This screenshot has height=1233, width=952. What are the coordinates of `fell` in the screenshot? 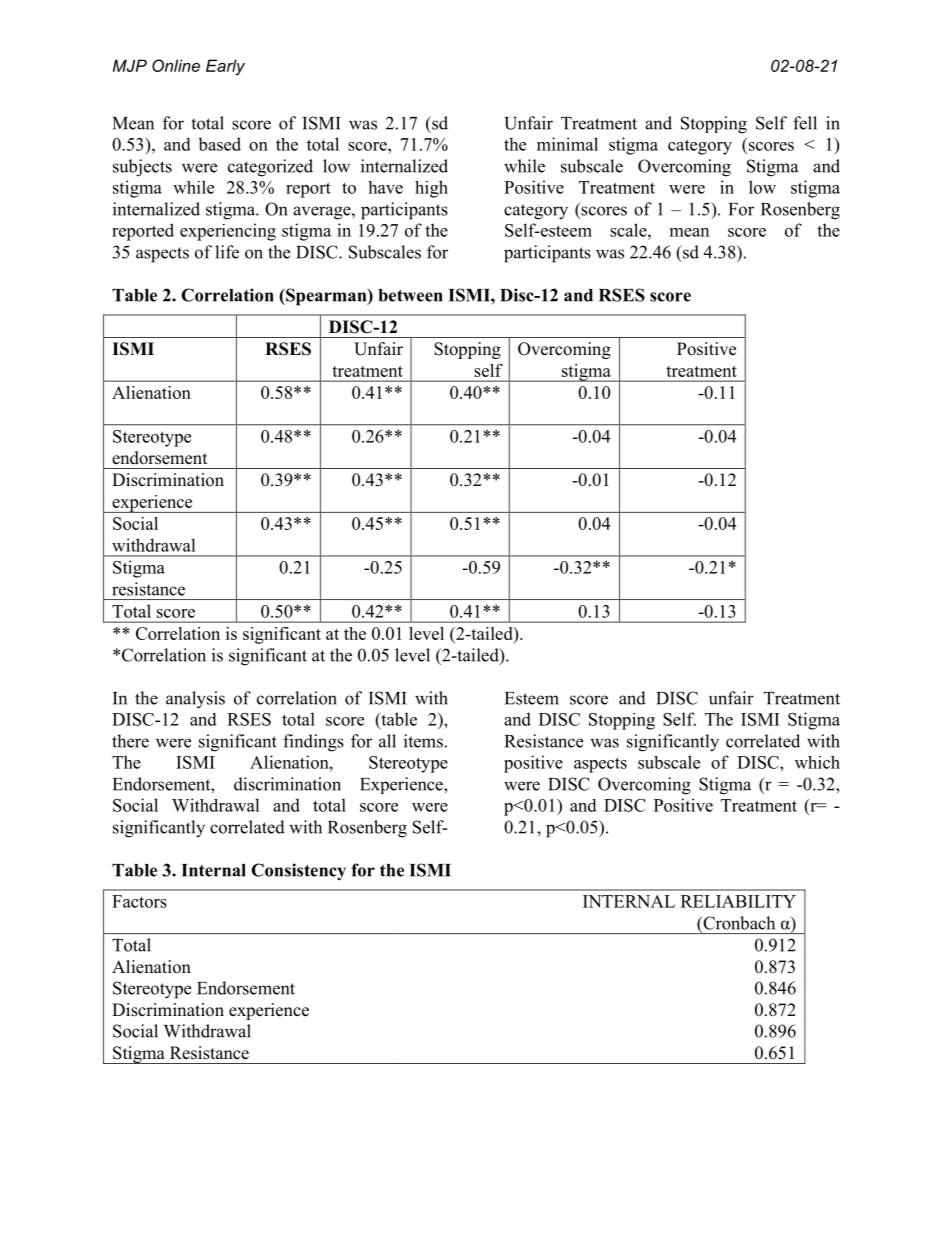 It's located at (805, 123).
